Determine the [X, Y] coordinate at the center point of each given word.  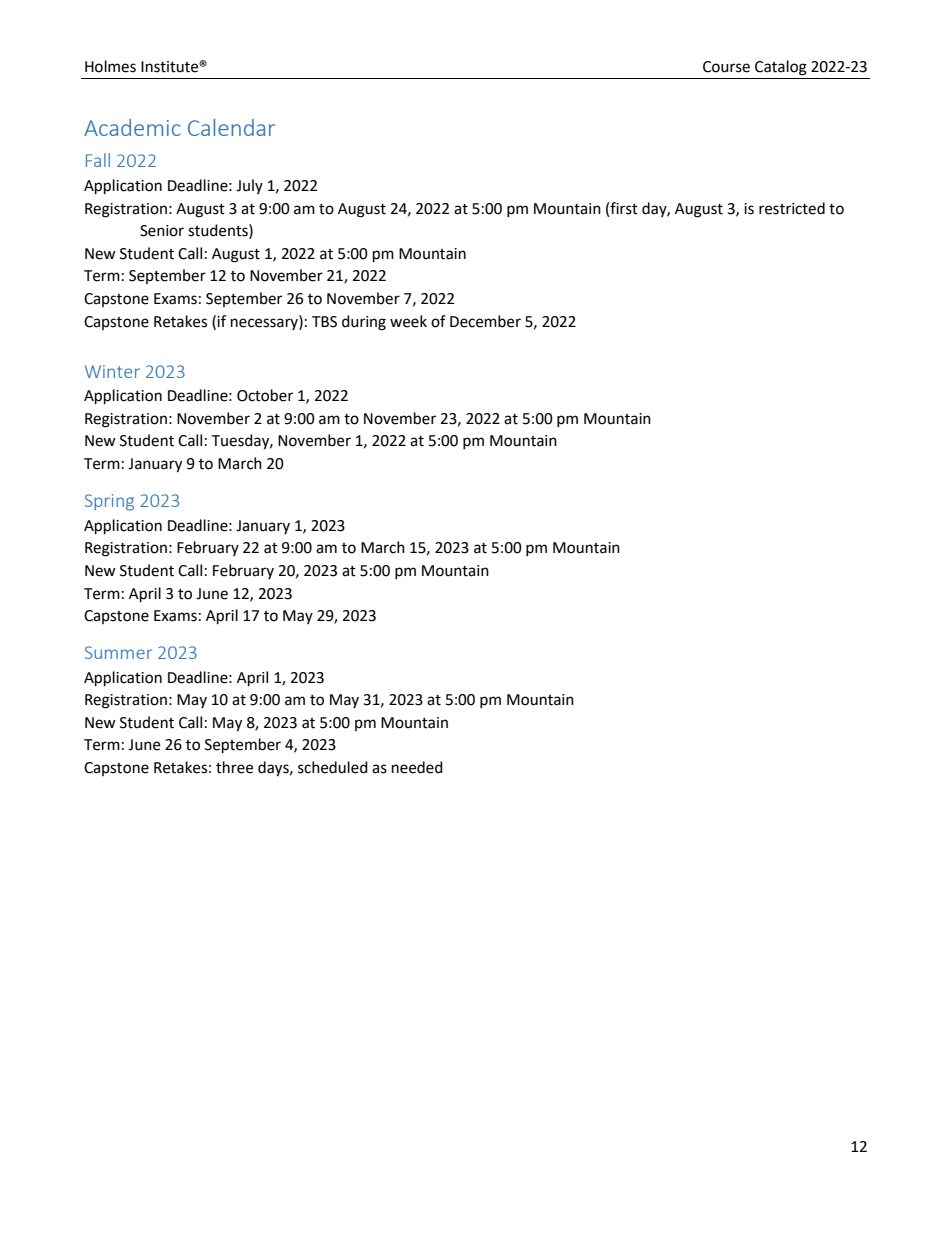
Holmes [110, 66]
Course [726, 67]
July [249, 186]
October [265, 395]
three [234, 767]
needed [417, 767]
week [408, 321]
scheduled [333, 767]
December [485, 321]
